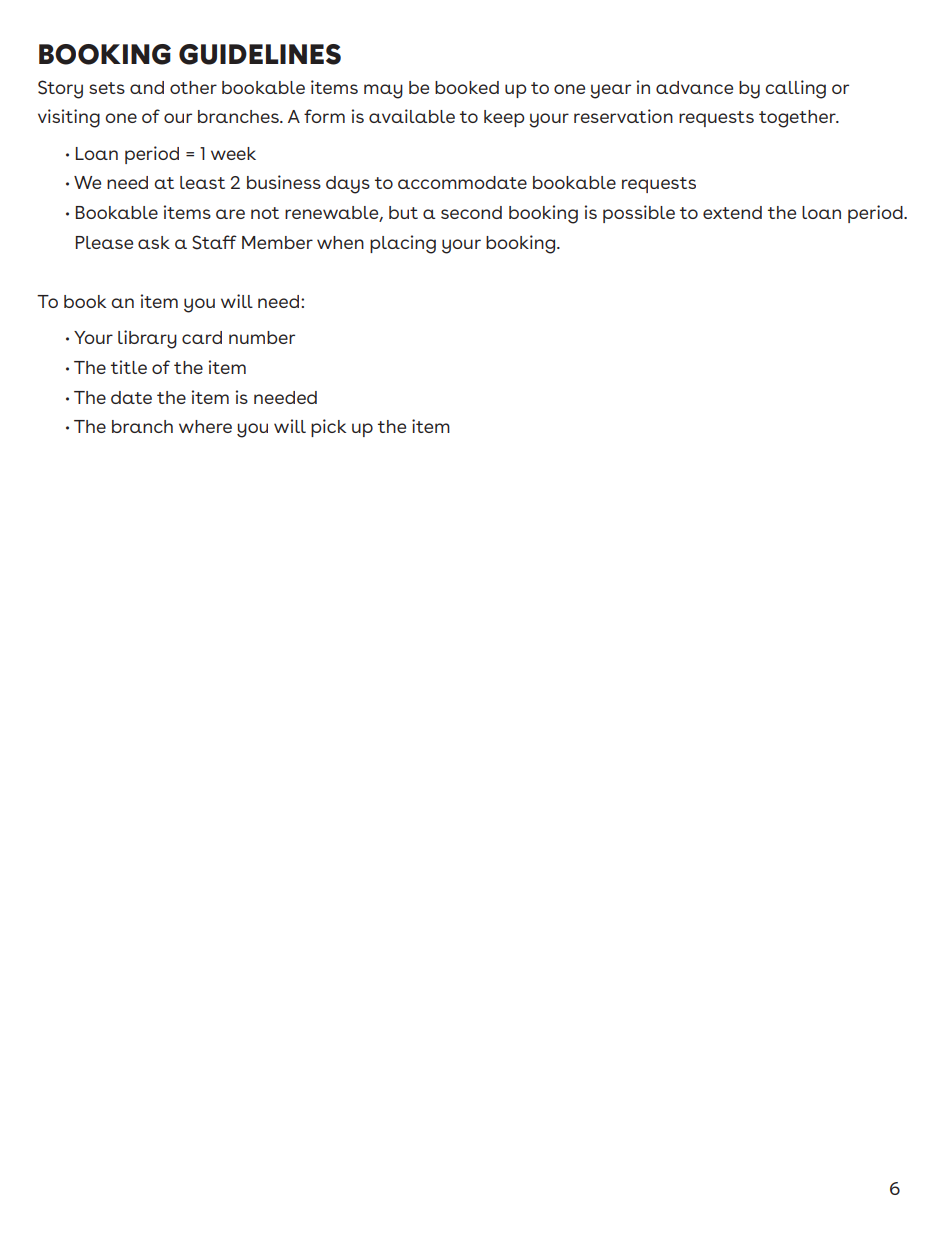 This screenshot has width=952, height=1233. I want to click on least, so click(202, 182).
